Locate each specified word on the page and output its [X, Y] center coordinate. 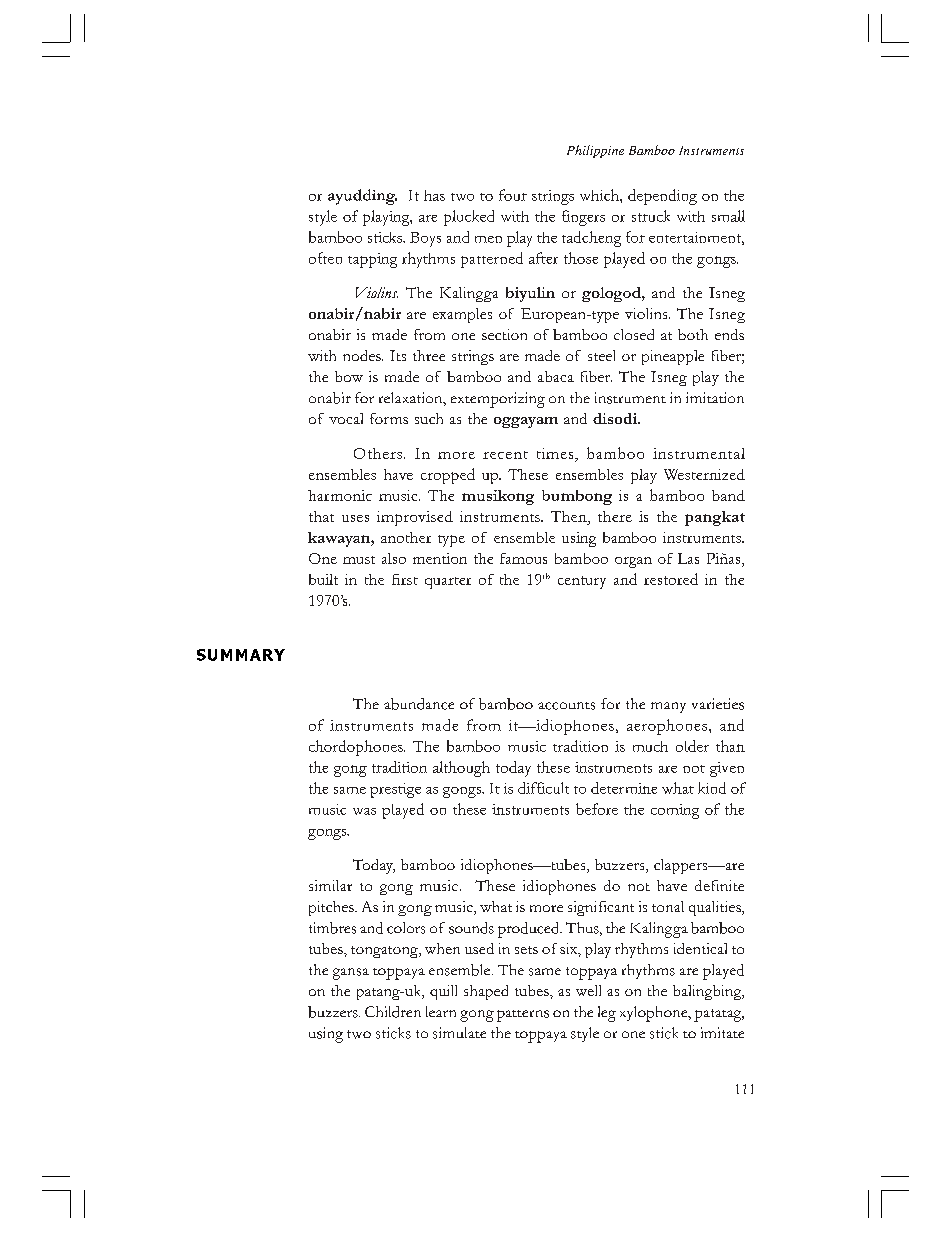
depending [662, 197]
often [325, 258]
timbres [332, 928]
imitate [722, 1032]
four [513, 195]
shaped [486, 992]
